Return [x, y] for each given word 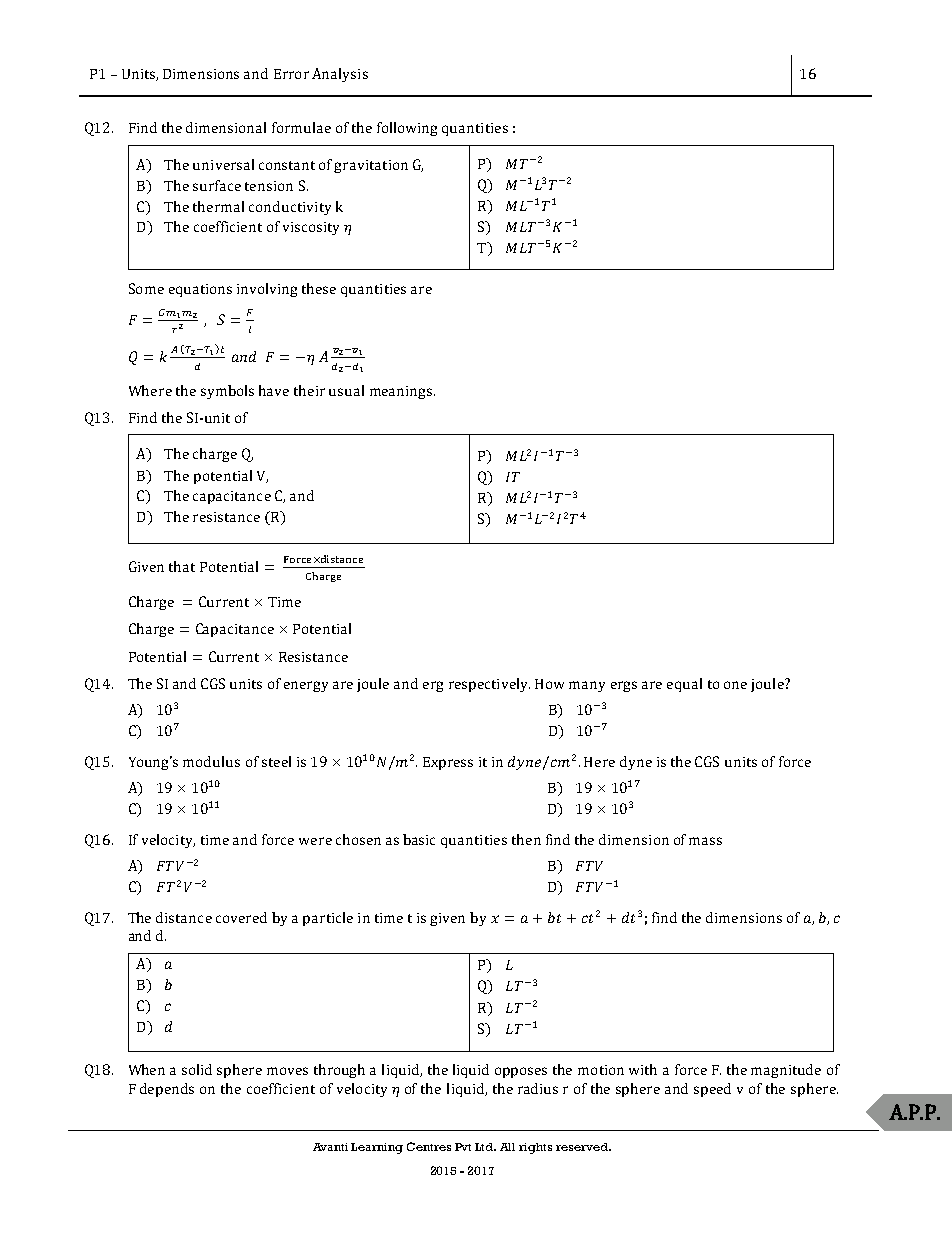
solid [197, 1069]
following [407, 129]
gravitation [371, 166]
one [735, 685]
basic [419, 839]
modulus [211, 761]
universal [223, 164]
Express [448, 763]
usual [346, 390]
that [182, 566]
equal [684, 685]
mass [705, 841]
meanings [402, 392]
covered [241, 917]
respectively [489, 685]
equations [200, 290]
